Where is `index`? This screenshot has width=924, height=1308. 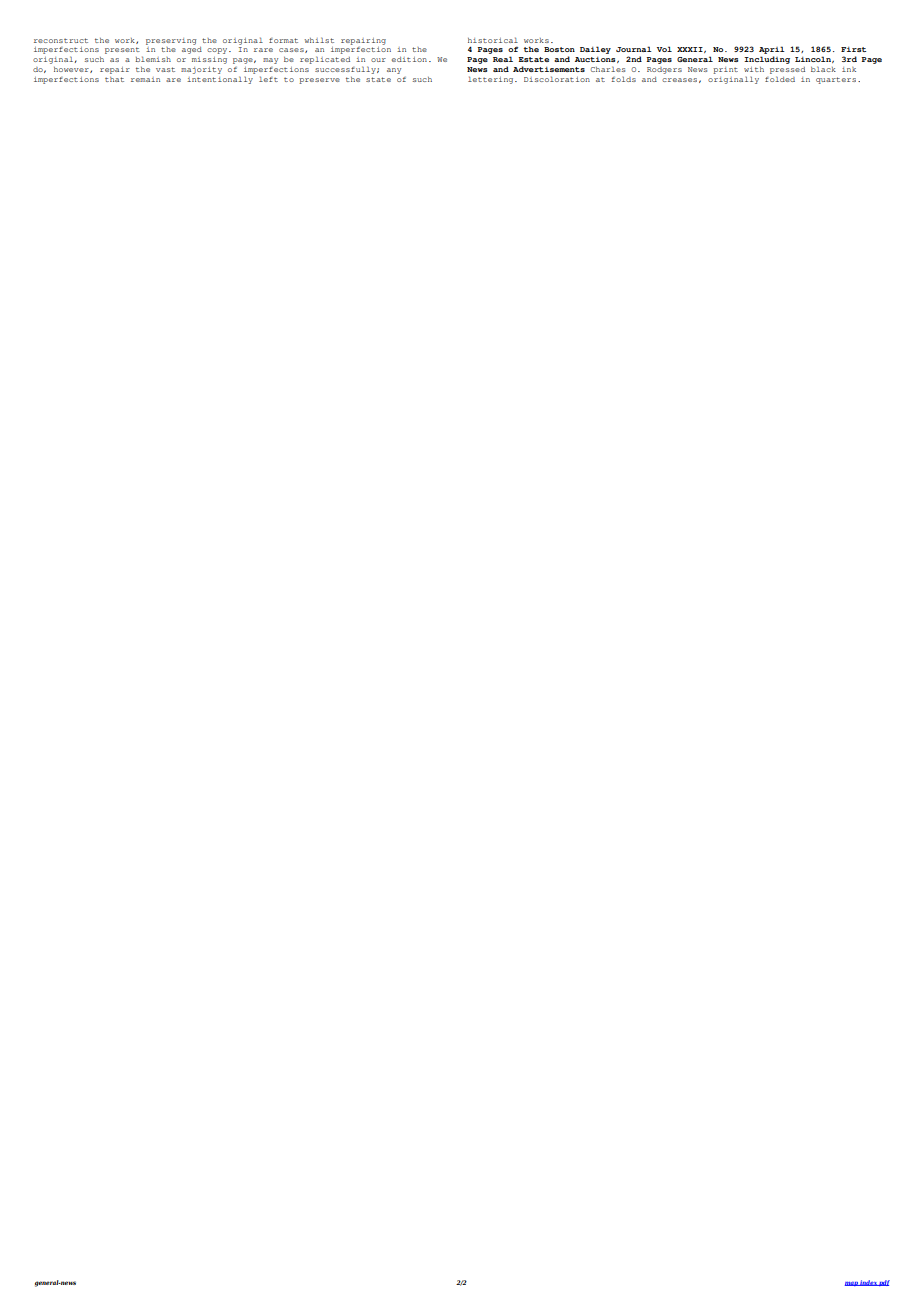 index is located at coordinates (869, 1283).
